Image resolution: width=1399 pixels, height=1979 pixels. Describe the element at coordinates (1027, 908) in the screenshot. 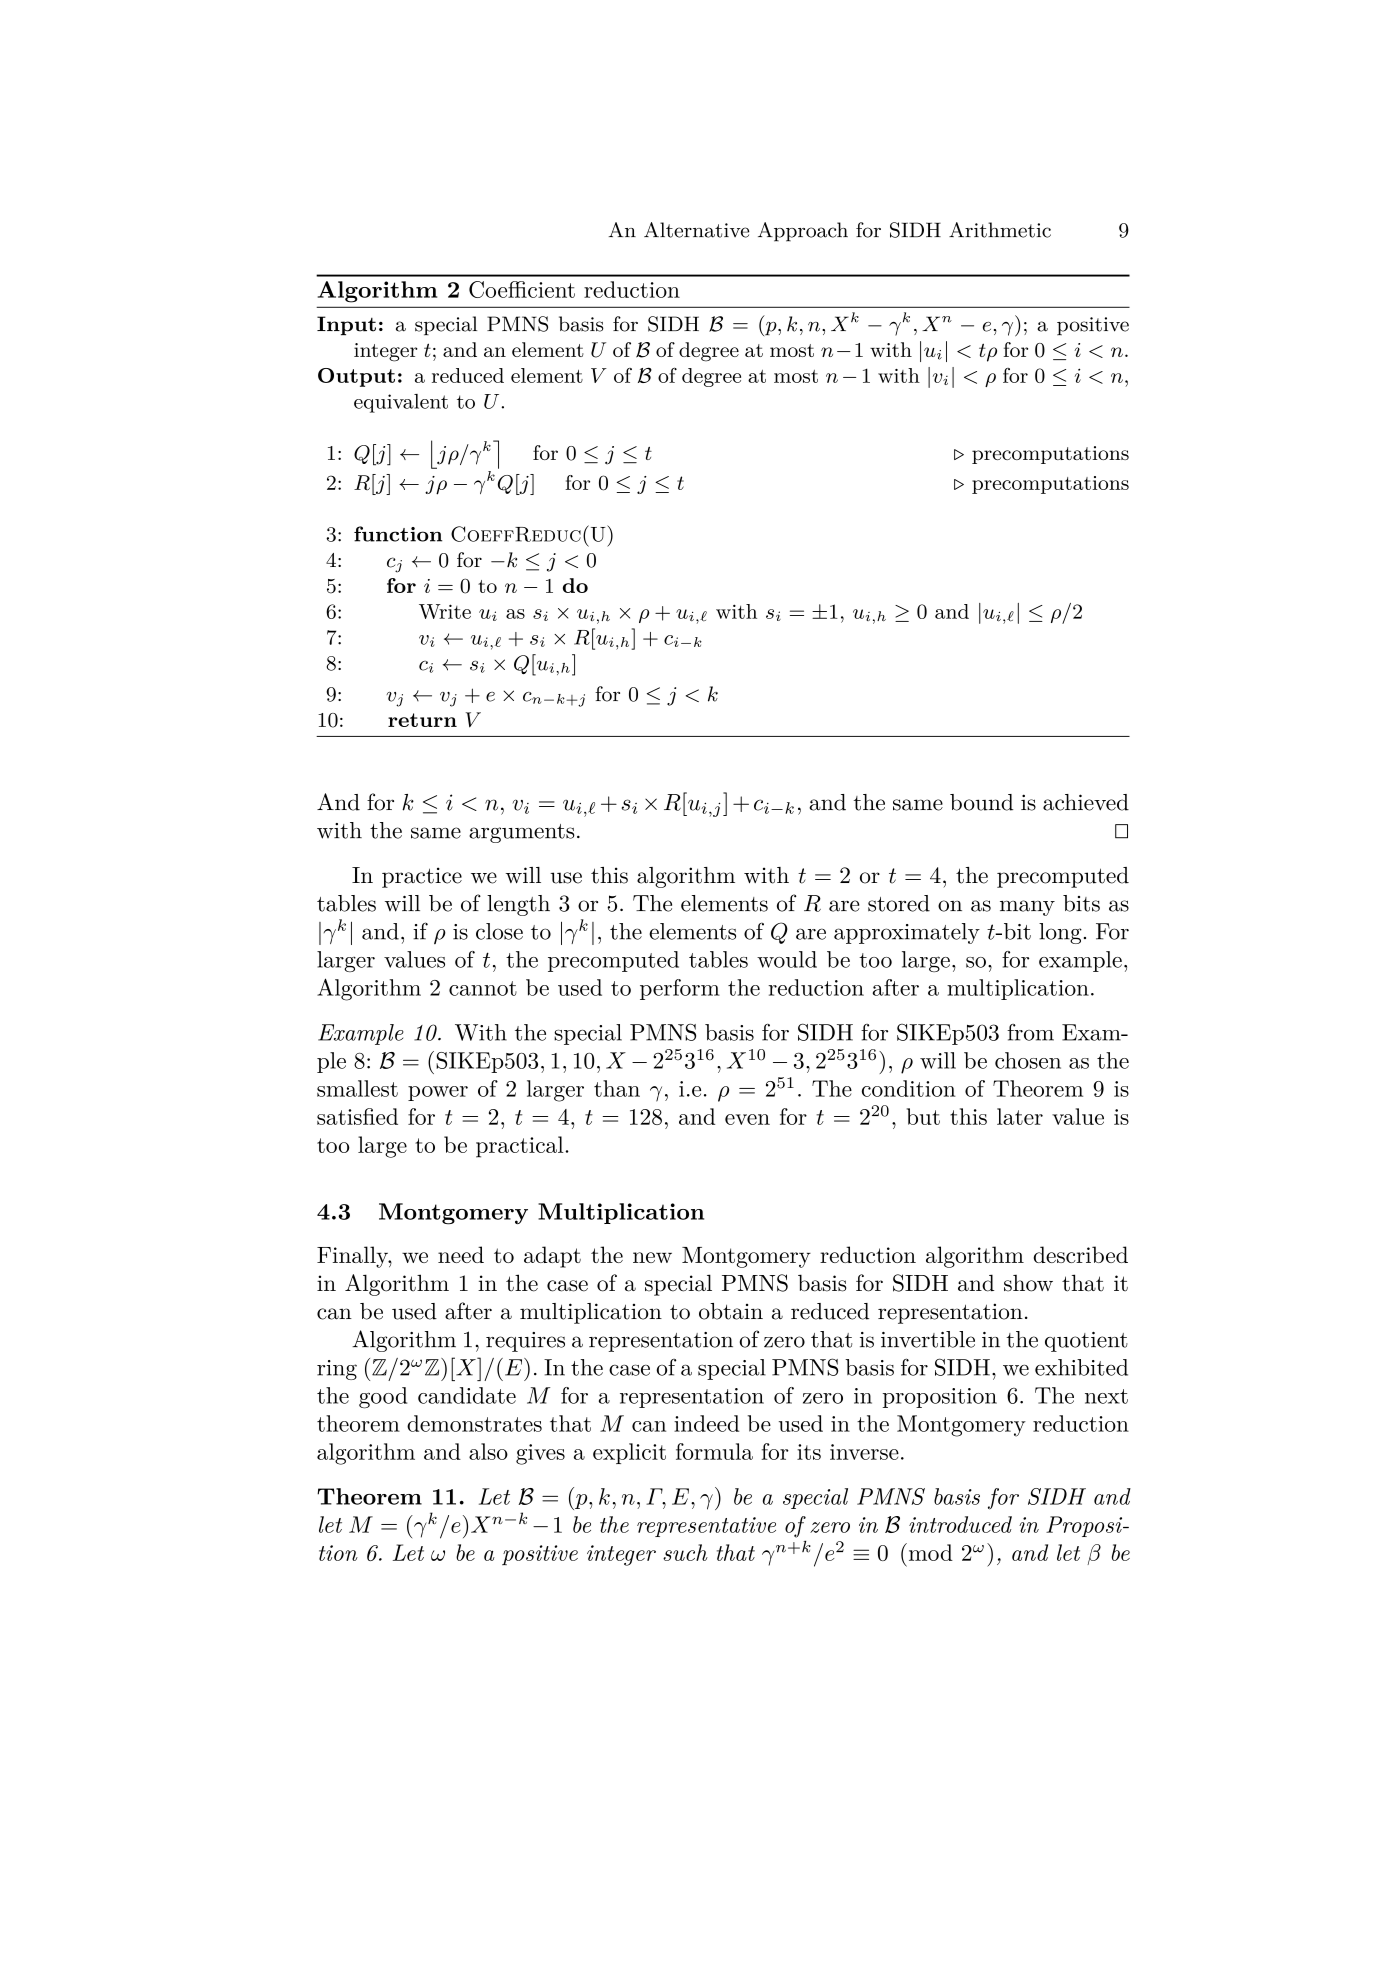

I see `many` at that location.
